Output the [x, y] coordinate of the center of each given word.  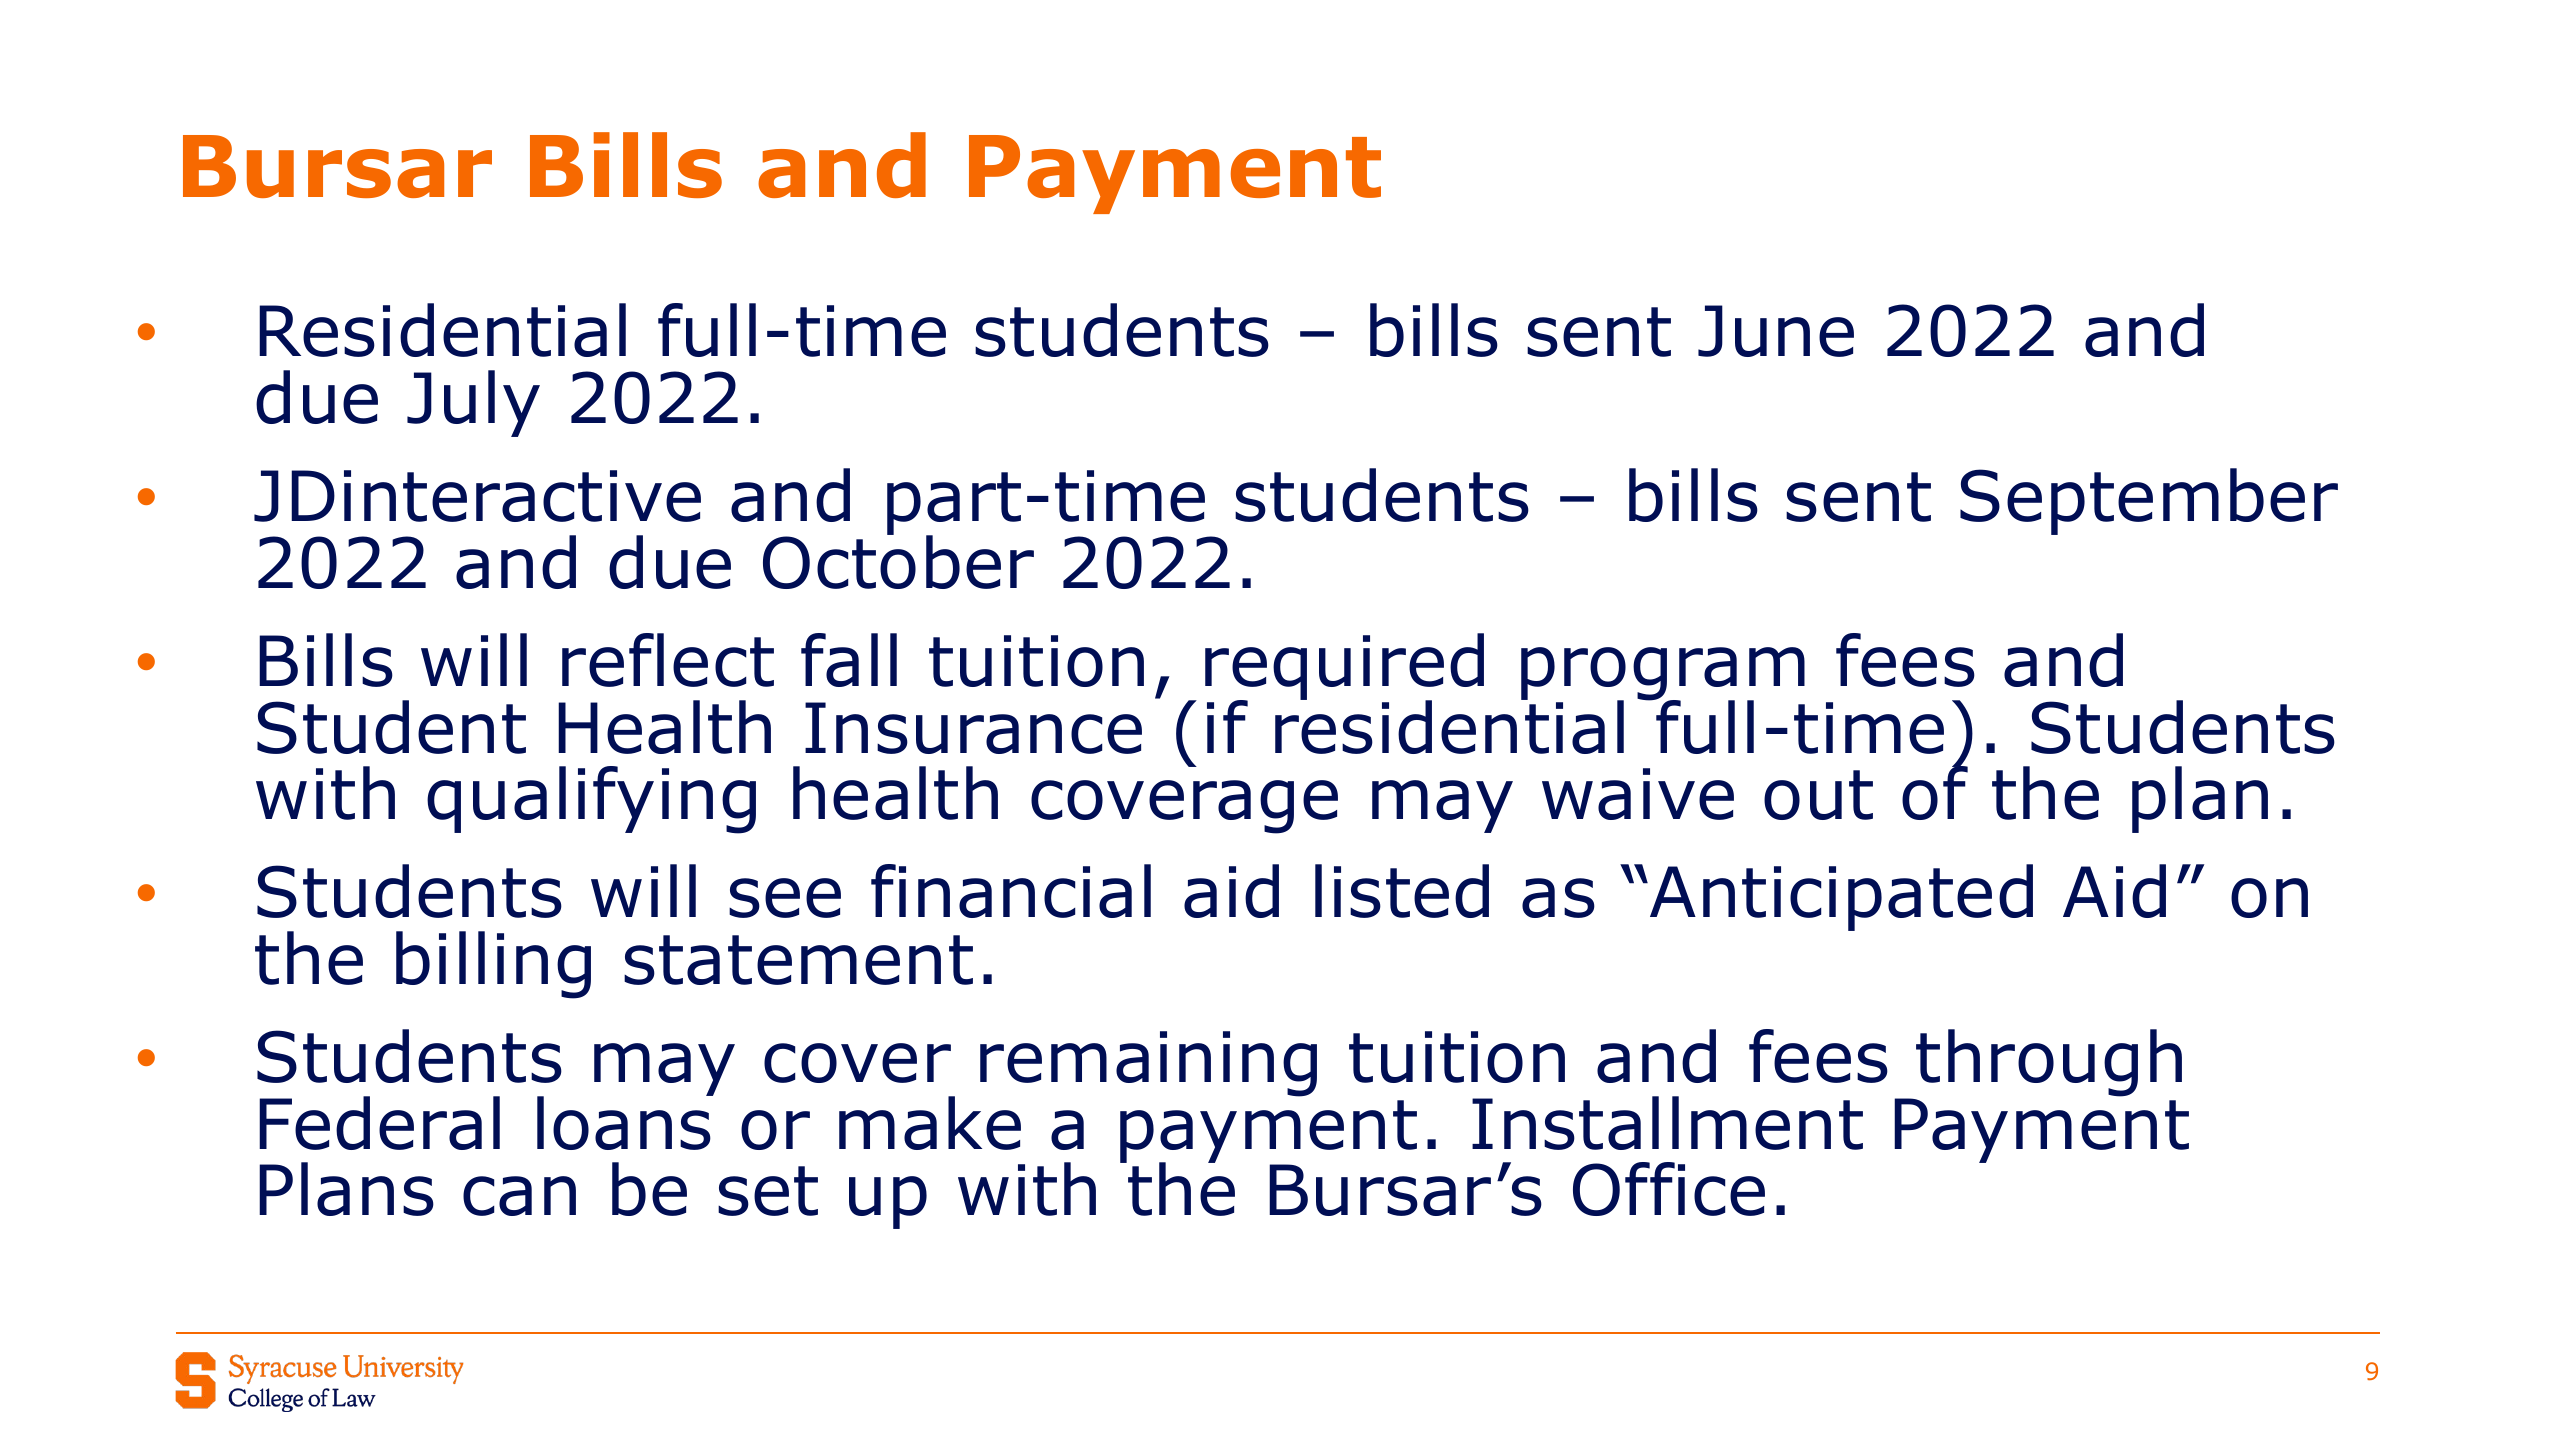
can [519, 1196]
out [1818, 795]
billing [493, 965]
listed [1402, 891]
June [1776, 331]
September [2149, 501]
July [473, 403]
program [1663, 675]
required [1344, 668]
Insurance [973, 728]
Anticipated [1841, 897]
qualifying [591, 800]
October [898, 561]
